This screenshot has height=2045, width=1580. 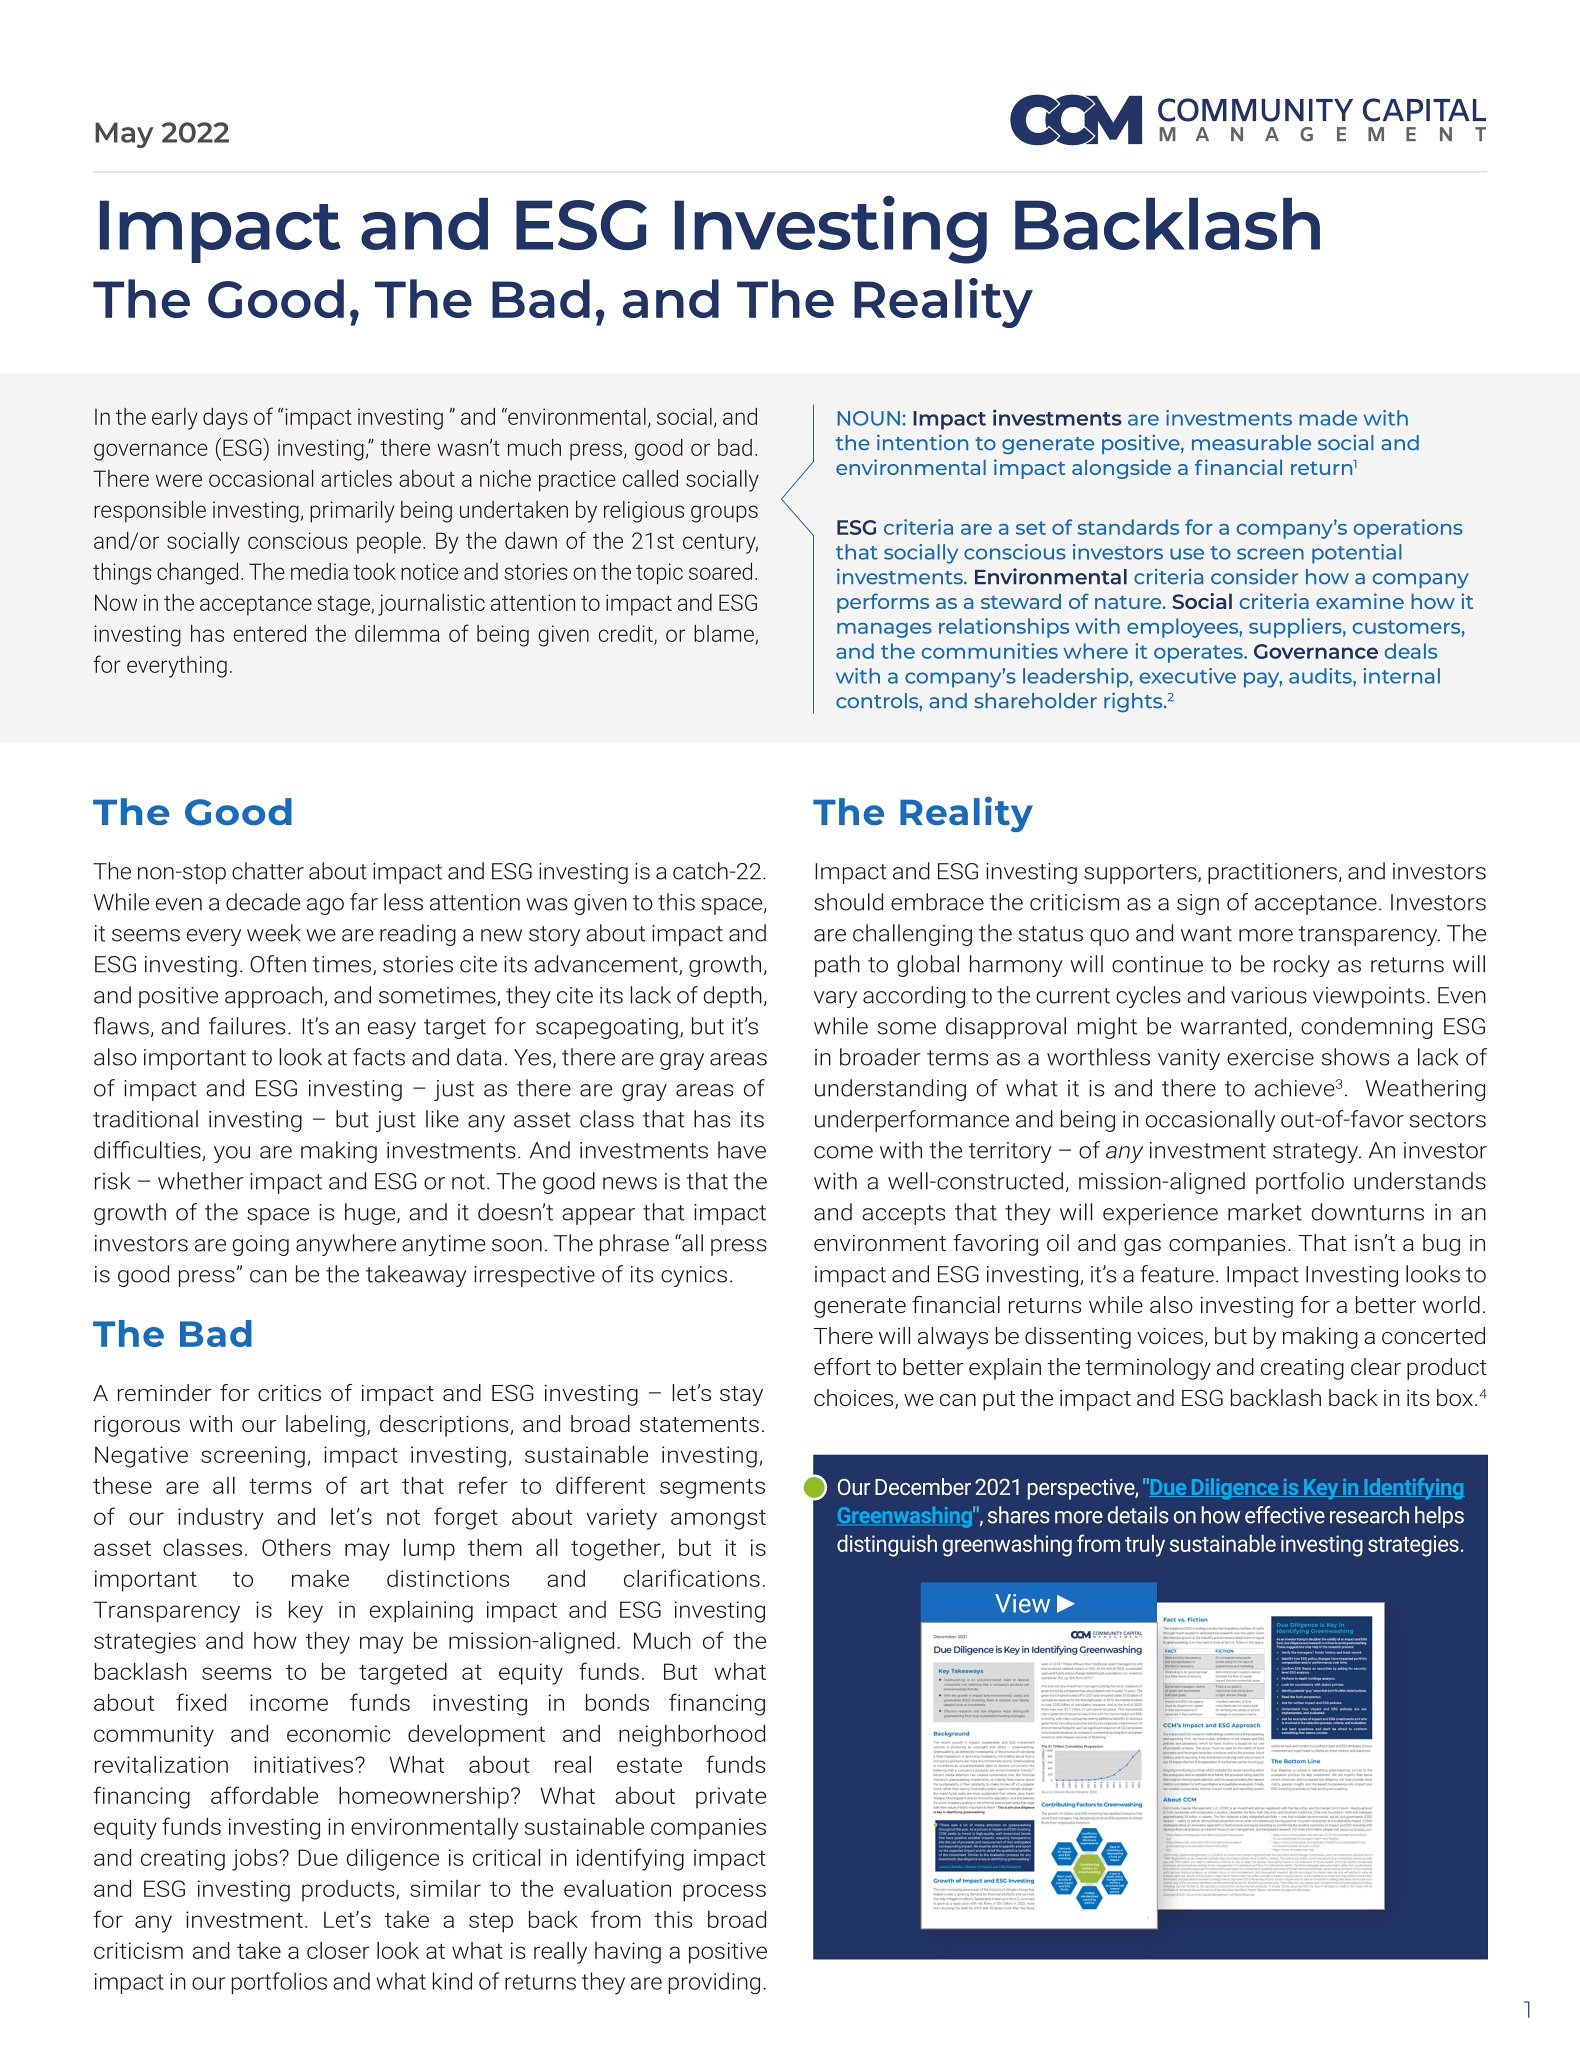 What do you see at coordinates (724, 1893) in the screenshot?
I see `process` at bounding box center [724, 1893].
